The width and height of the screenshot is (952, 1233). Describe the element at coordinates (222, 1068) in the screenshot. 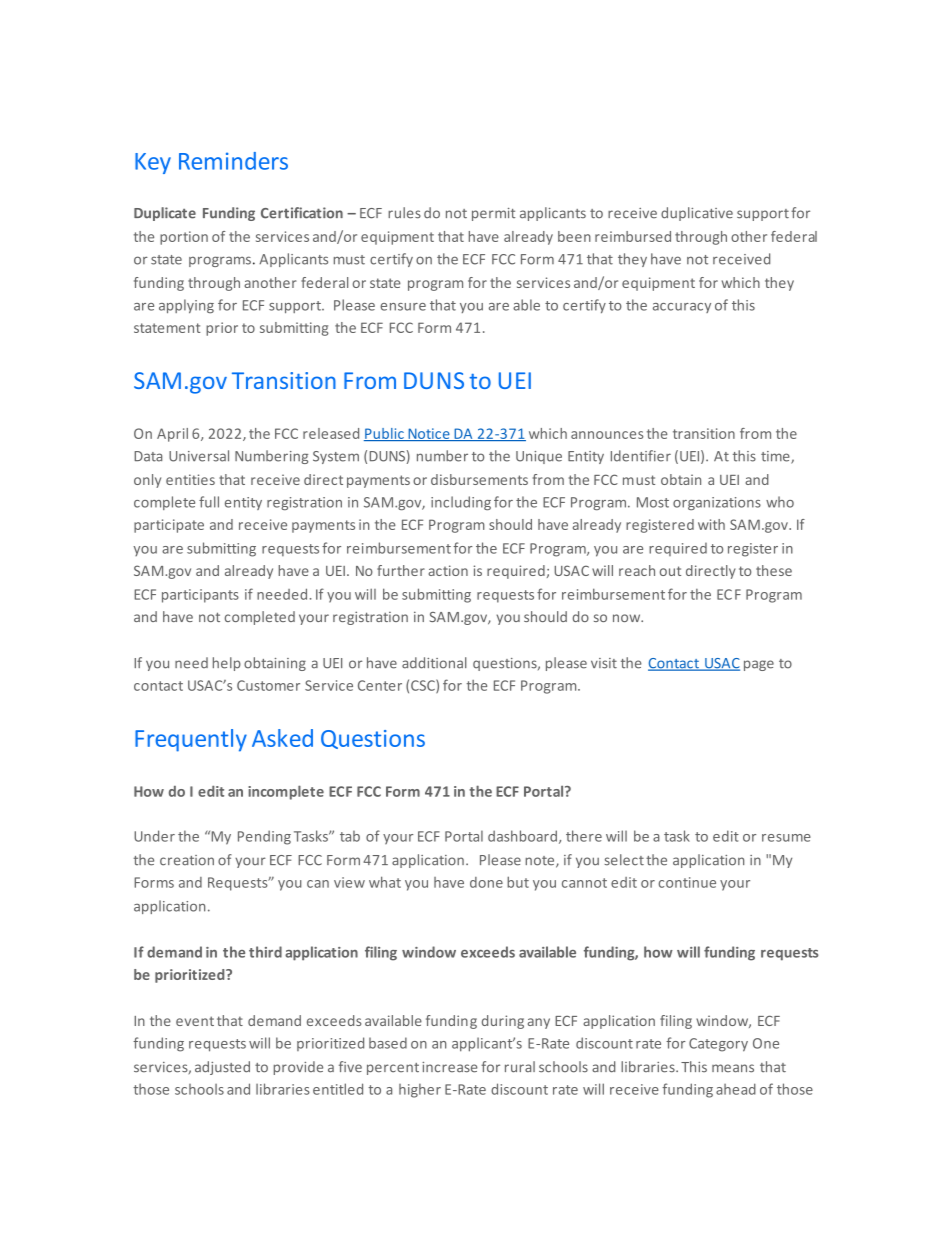

I see `adjusted` at that location.
